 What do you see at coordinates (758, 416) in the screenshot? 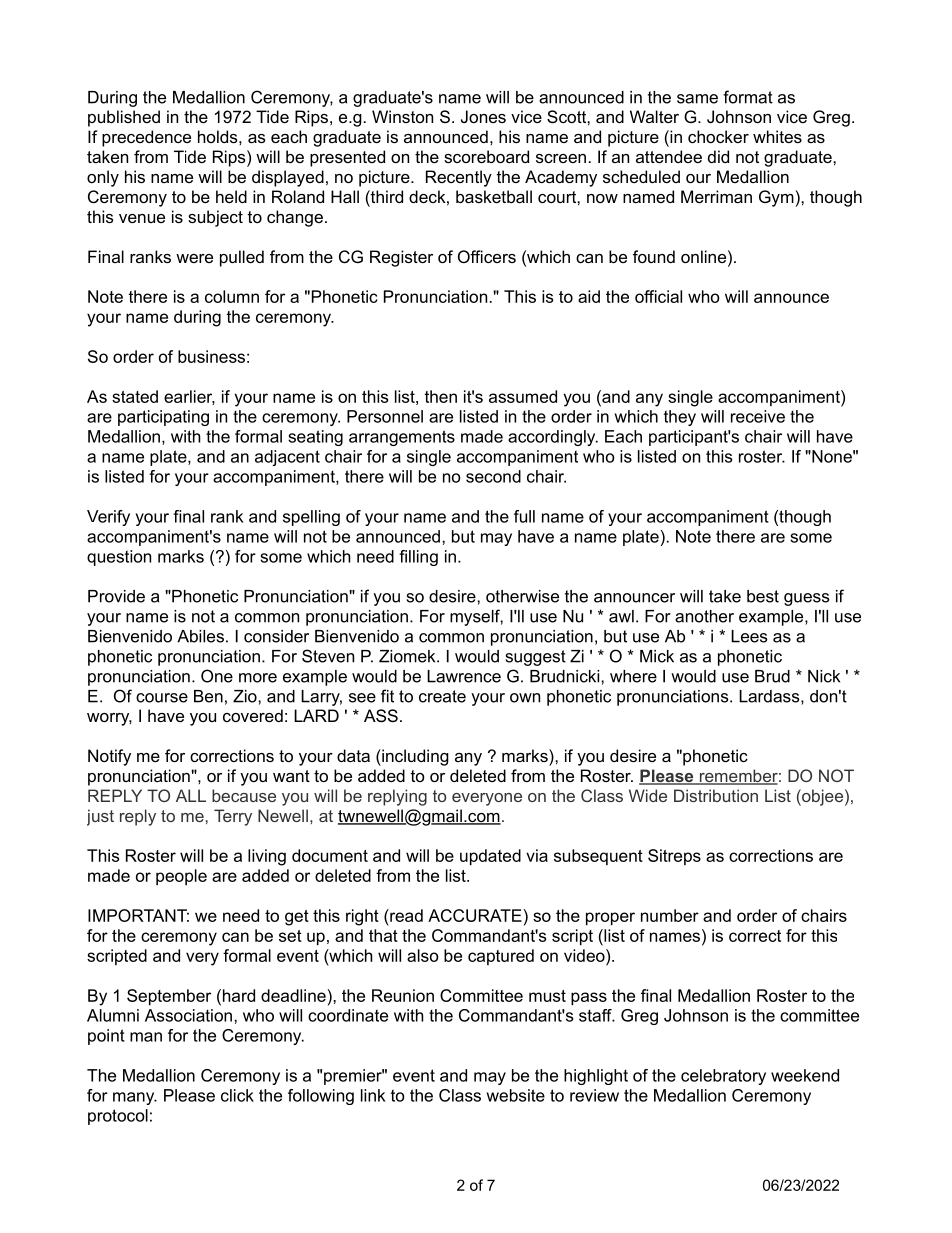
I see `receive` at bounding box center [758, 416].
